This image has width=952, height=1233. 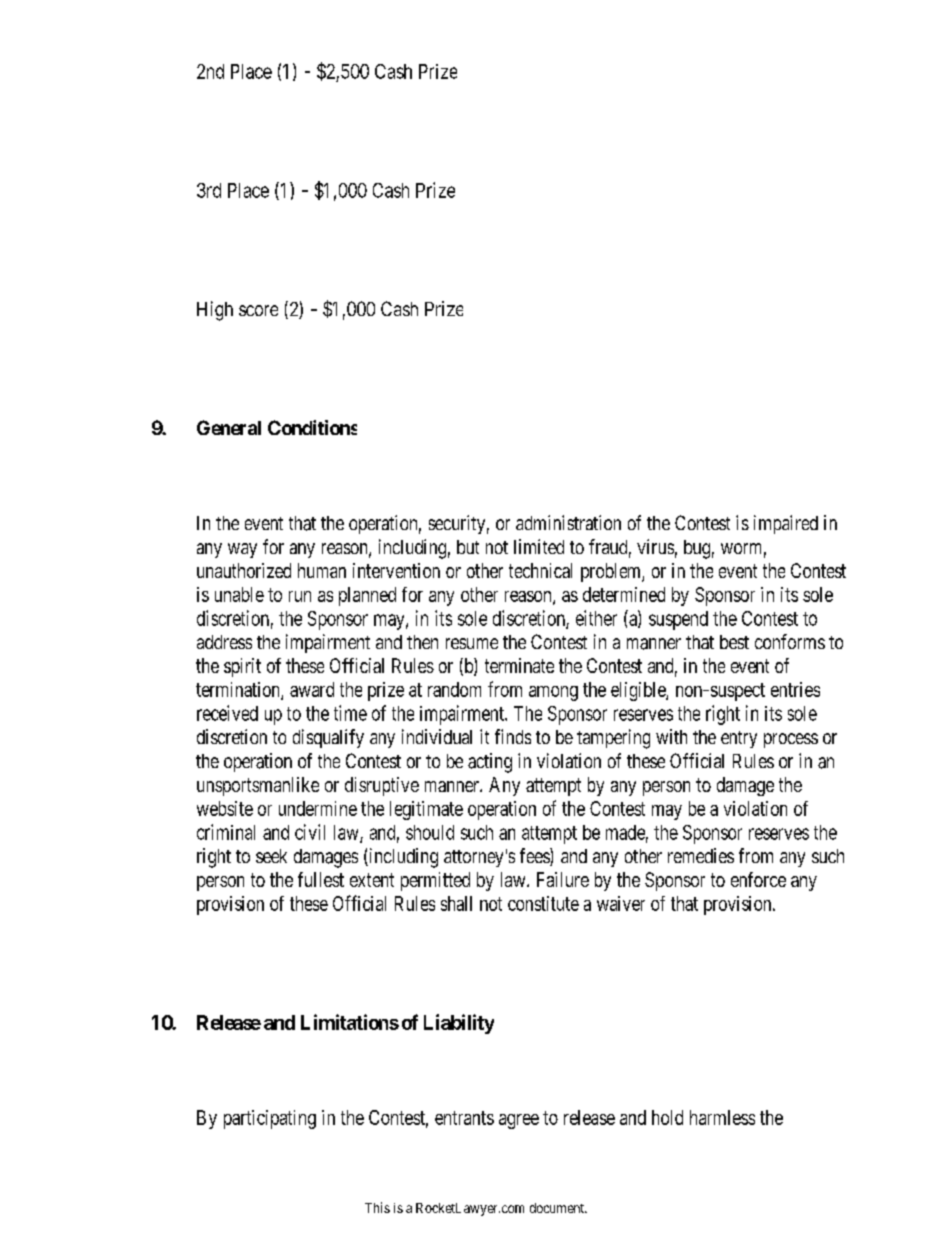 What do you see at coordinates (490, 763) in the image?
I see `acting` at bounding box center [490, 763].
